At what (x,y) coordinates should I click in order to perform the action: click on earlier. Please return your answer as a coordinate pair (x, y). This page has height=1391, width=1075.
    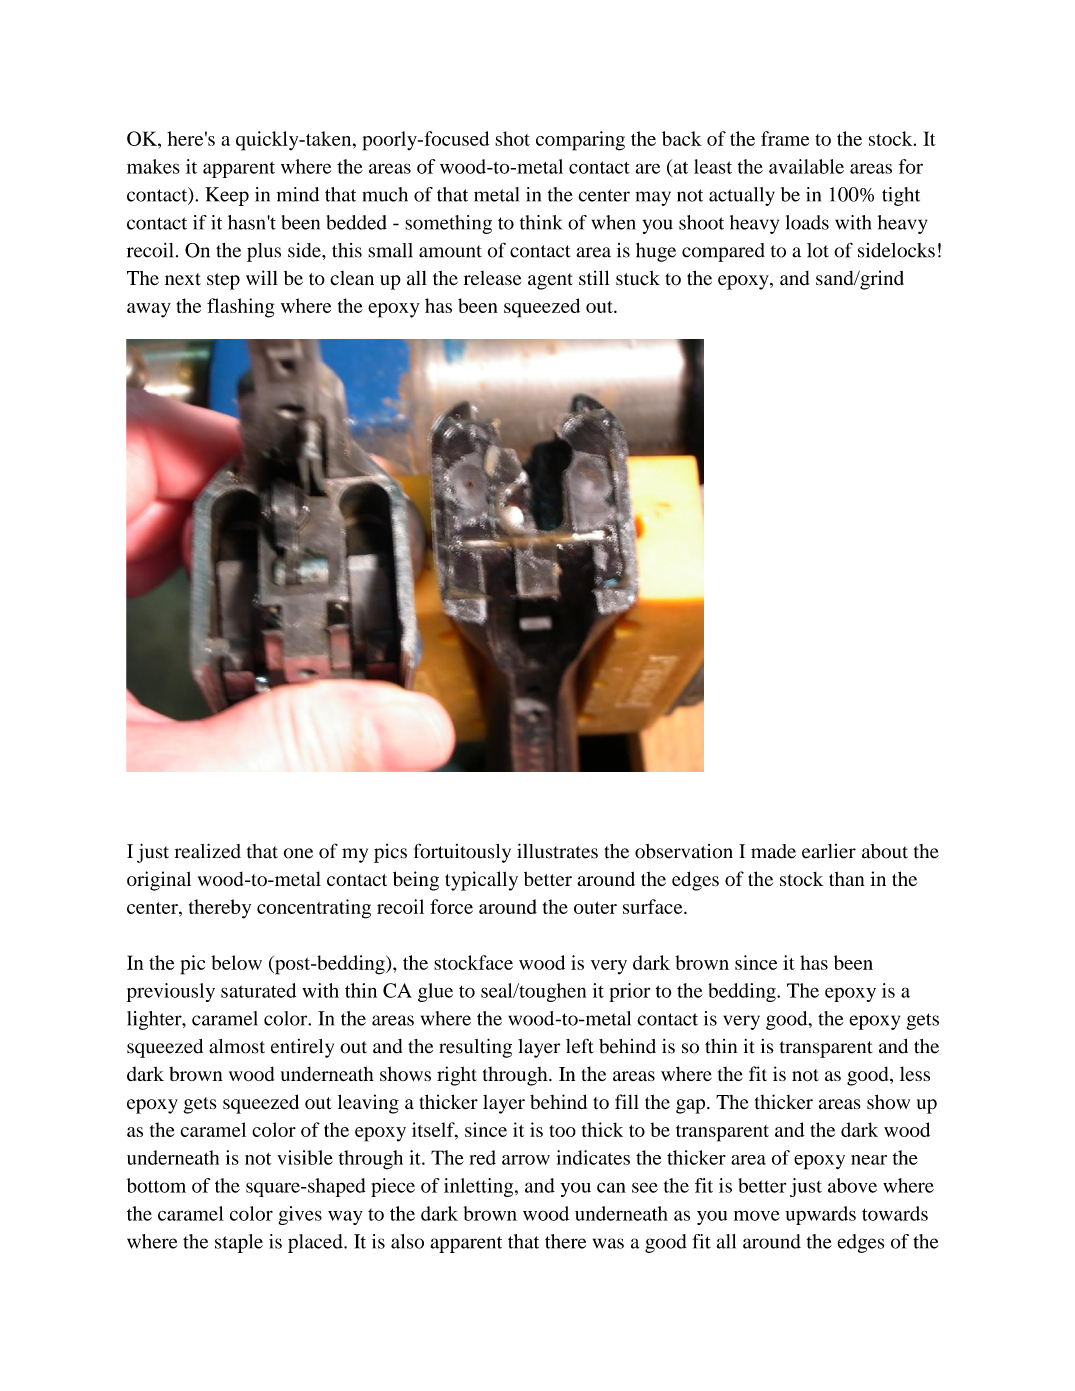
    Looking at the image, I should click on (829, 851).
